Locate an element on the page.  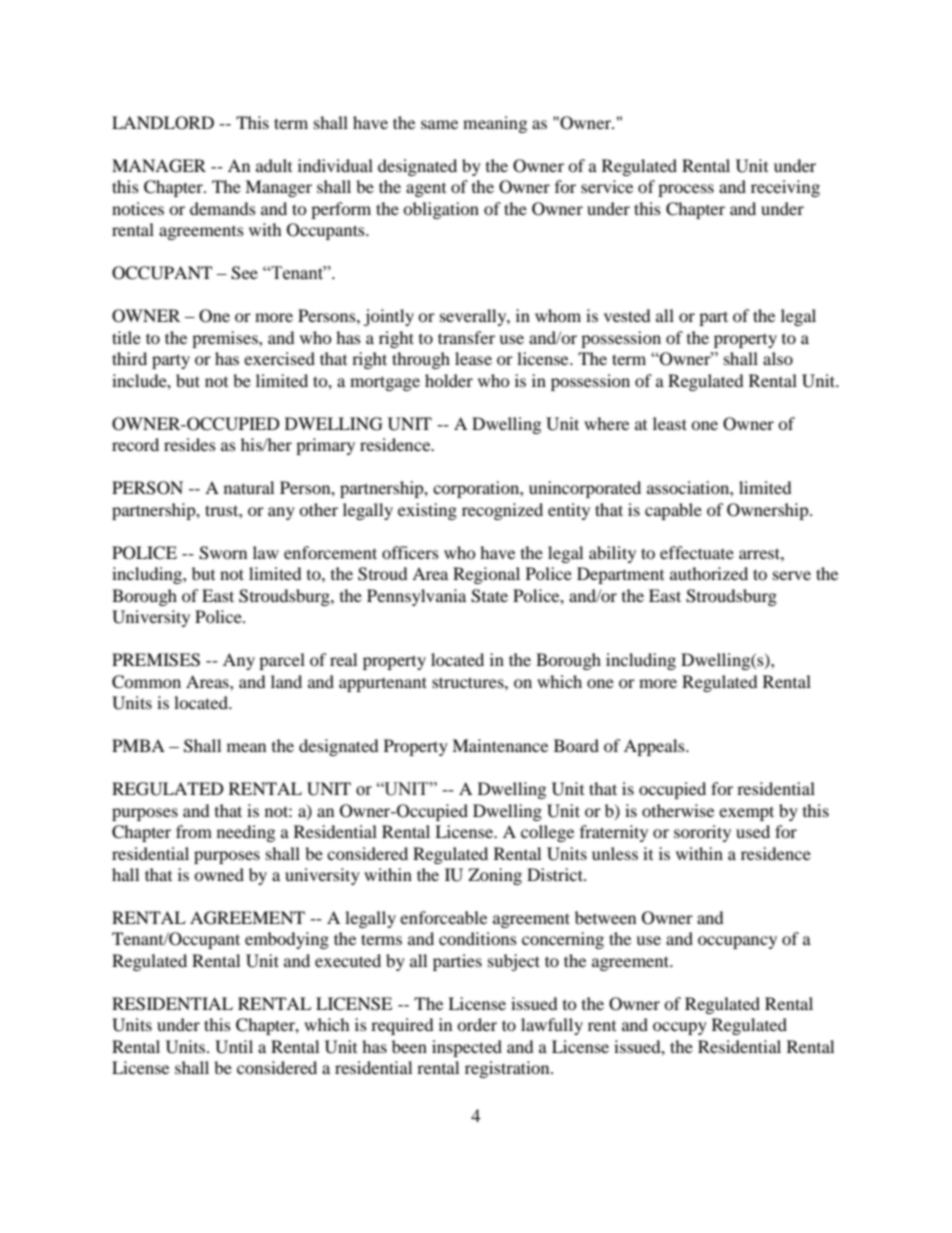
Sworn is located at coordinates (223, 553).
